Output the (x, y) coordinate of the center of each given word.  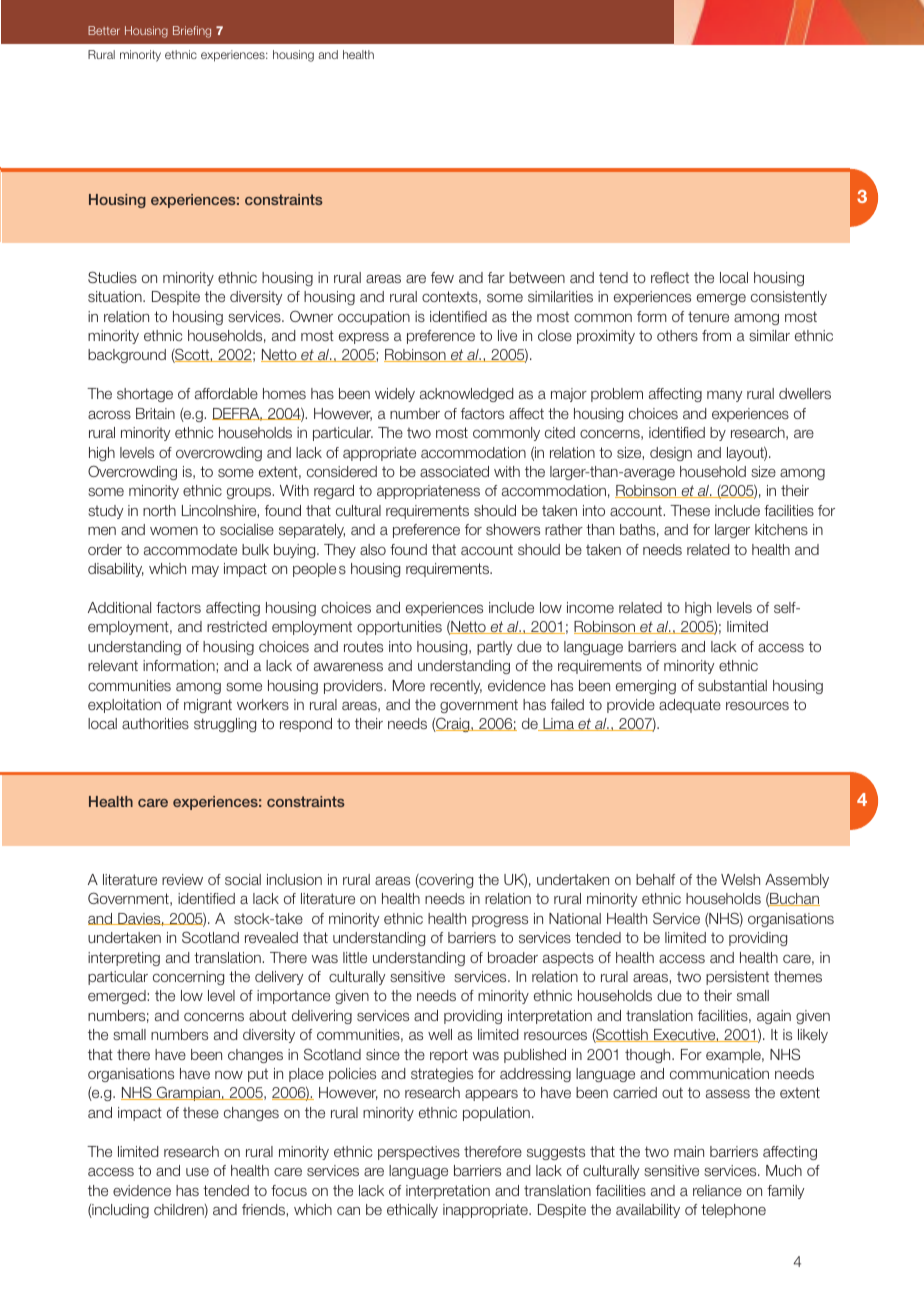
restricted (237, 626)
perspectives (419, 1153)
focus (289, 1190)
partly (494, 648)
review (182, 879)
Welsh (740, 879)
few (442, 277)
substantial (732, 685)
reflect (670, 277)
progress (500, 921)
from (716, 335)
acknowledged (466, 395)
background (127, 356)
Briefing (192, 32)
